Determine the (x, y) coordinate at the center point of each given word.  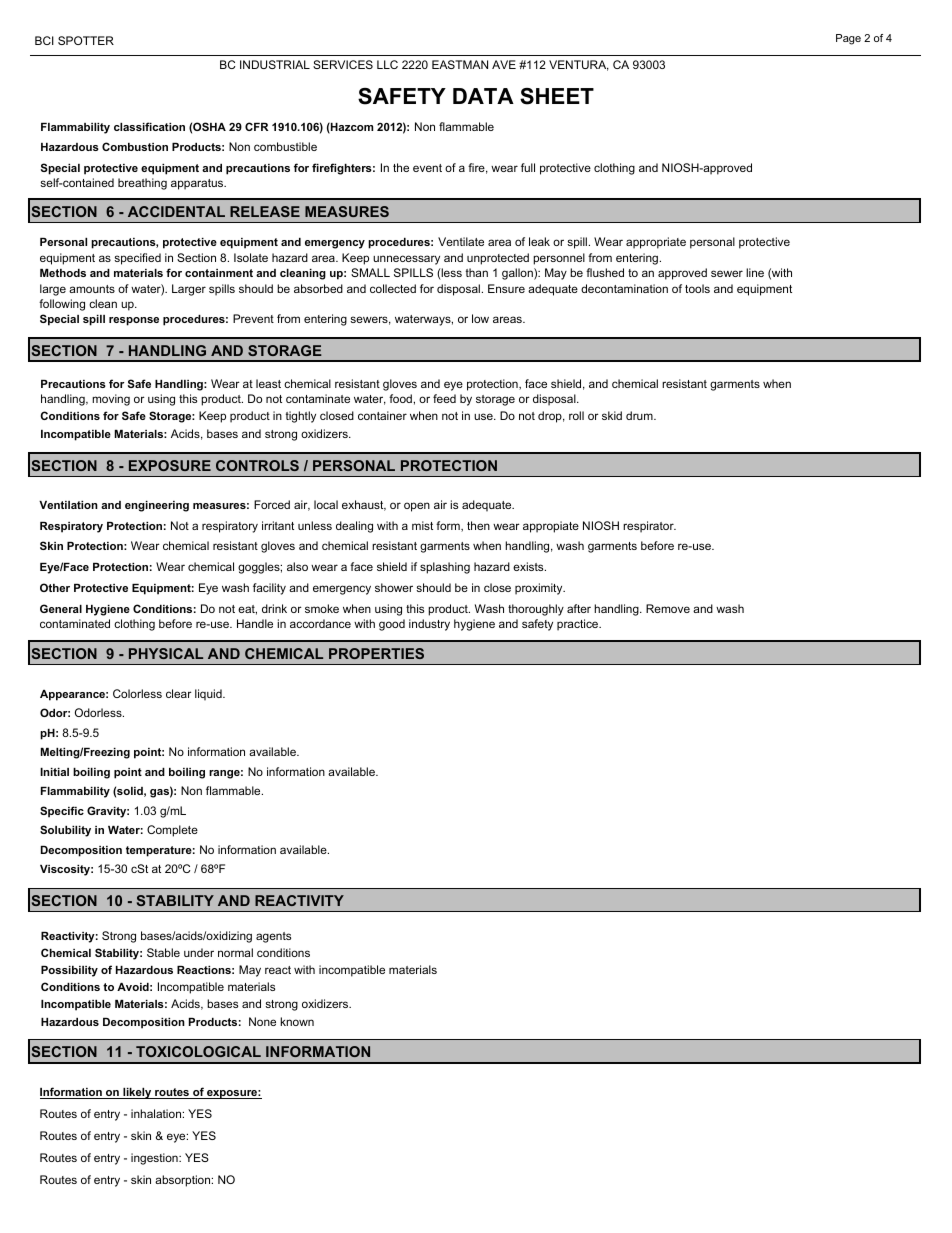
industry (429, 625)
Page (848, 39)
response (134, 321)
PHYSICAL (166, 653)
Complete (172, 831)
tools (697, 288)
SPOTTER (86, 40)
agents (273, 937)
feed (444, 398)
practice (579, 625)
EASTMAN (460, 64)
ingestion (155, 1159)
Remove (668, 608)
